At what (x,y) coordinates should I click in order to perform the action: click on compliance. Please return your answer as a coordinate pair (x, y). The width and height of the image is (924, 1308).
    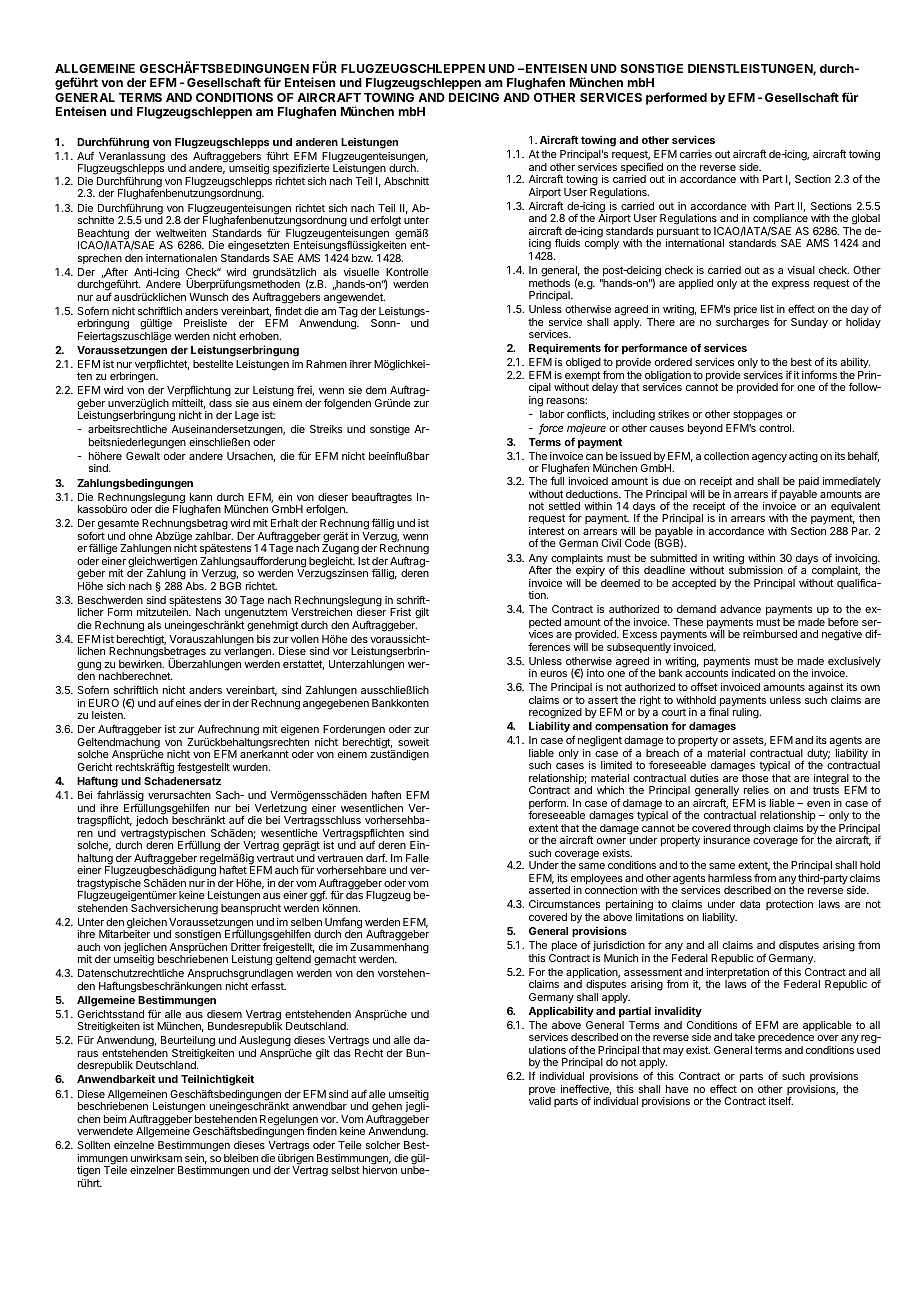
    Looking at the image, I should click on (780, 221).
